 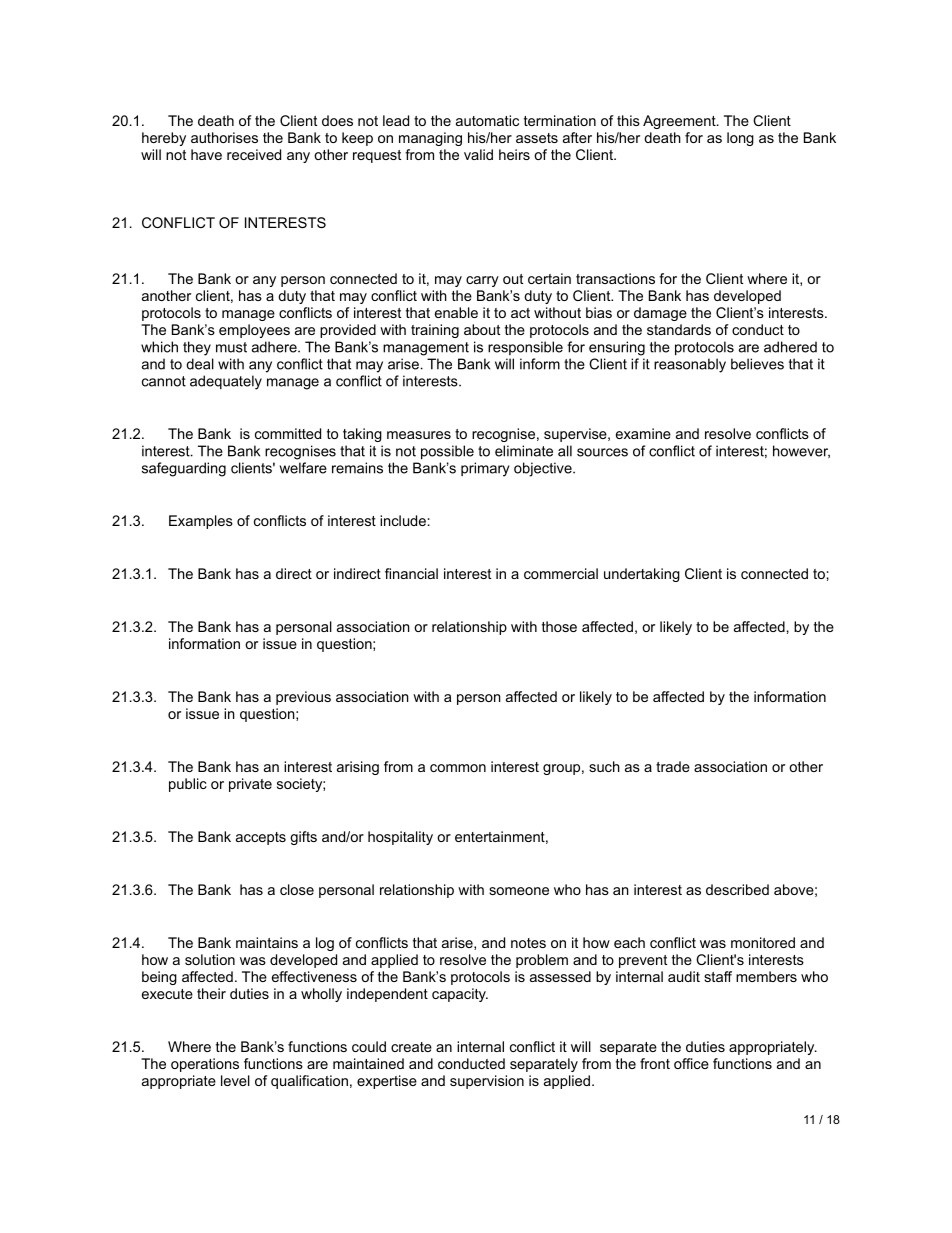 I want to click on Examples, so click(x=201, y=522).
